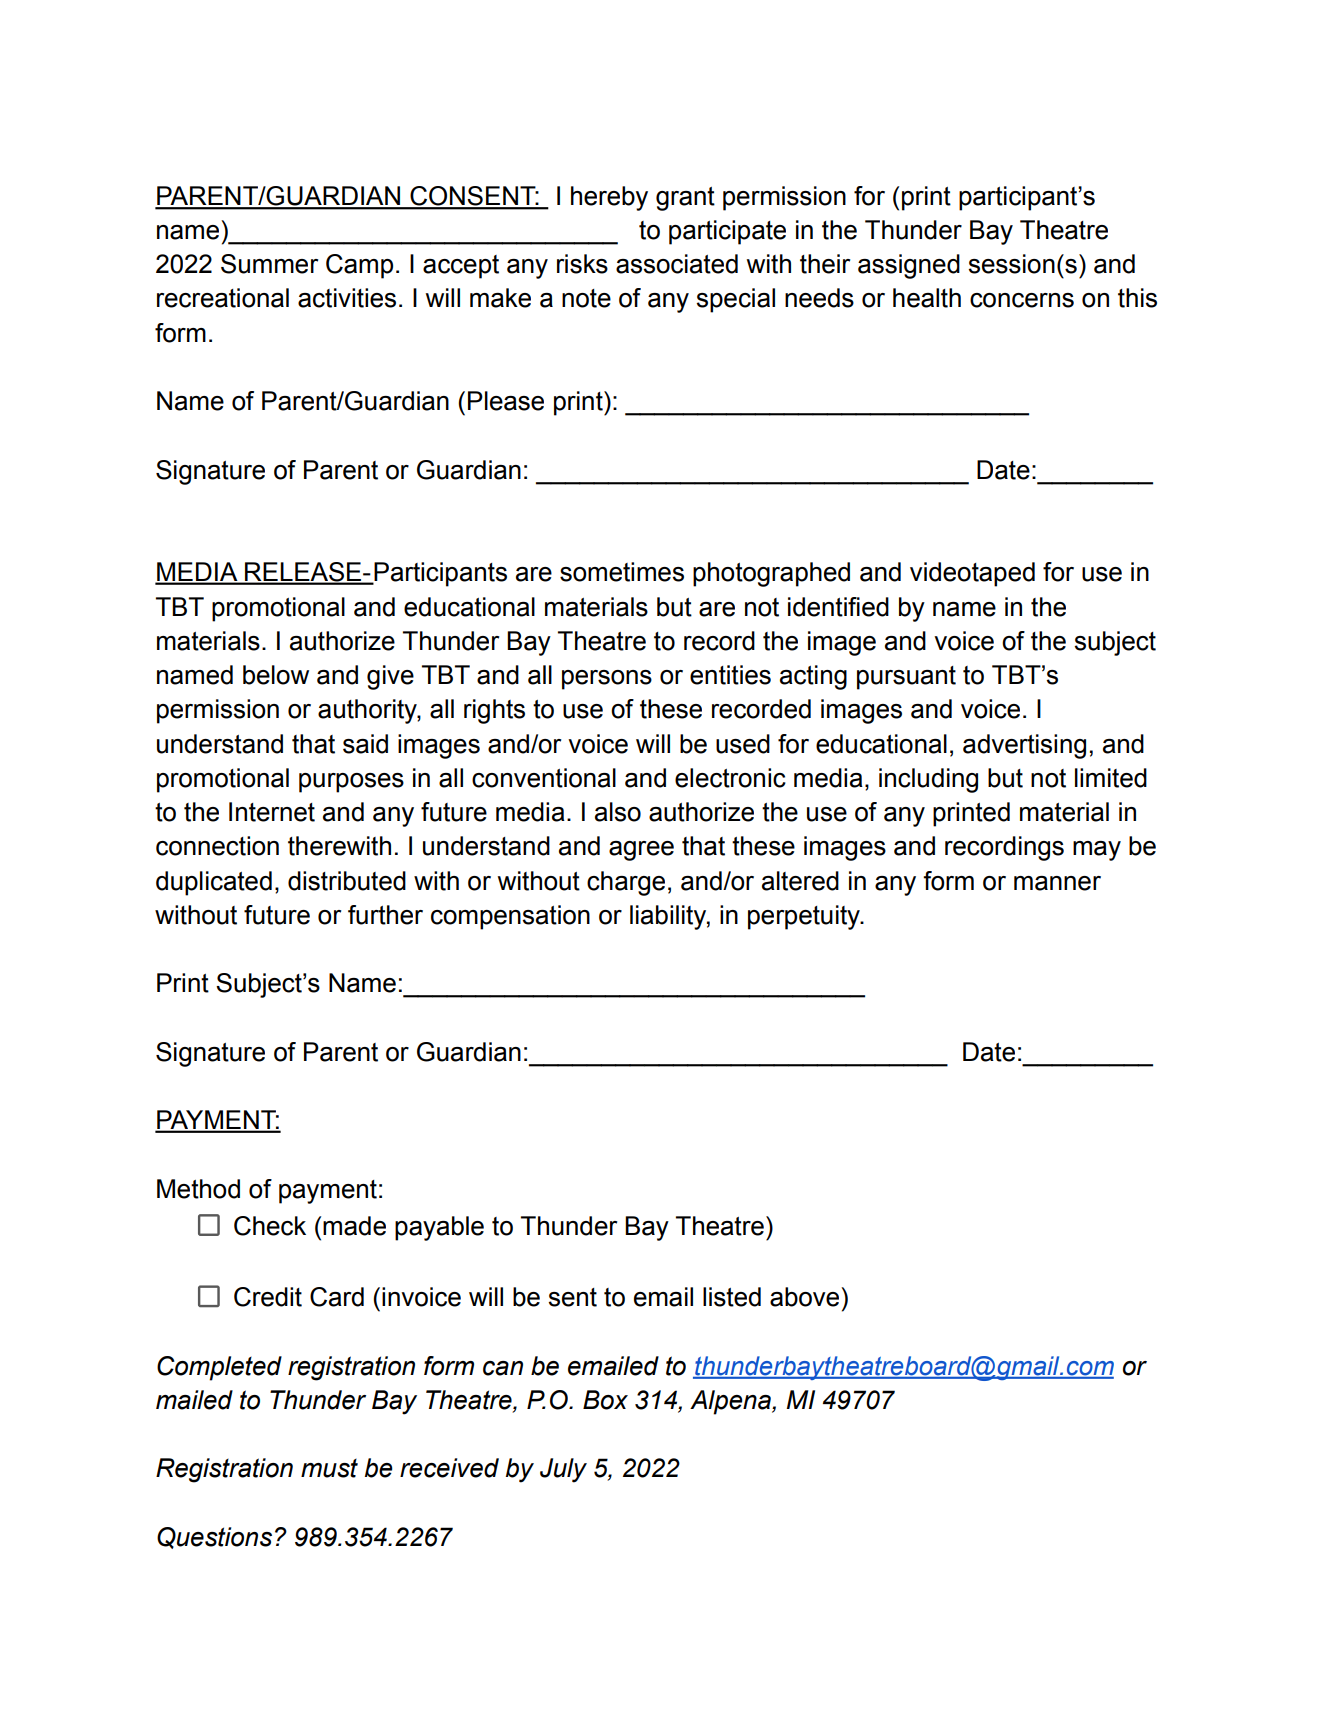 This page has height=1709, width=1321. I want to click on Summer, so click(269, 264).
